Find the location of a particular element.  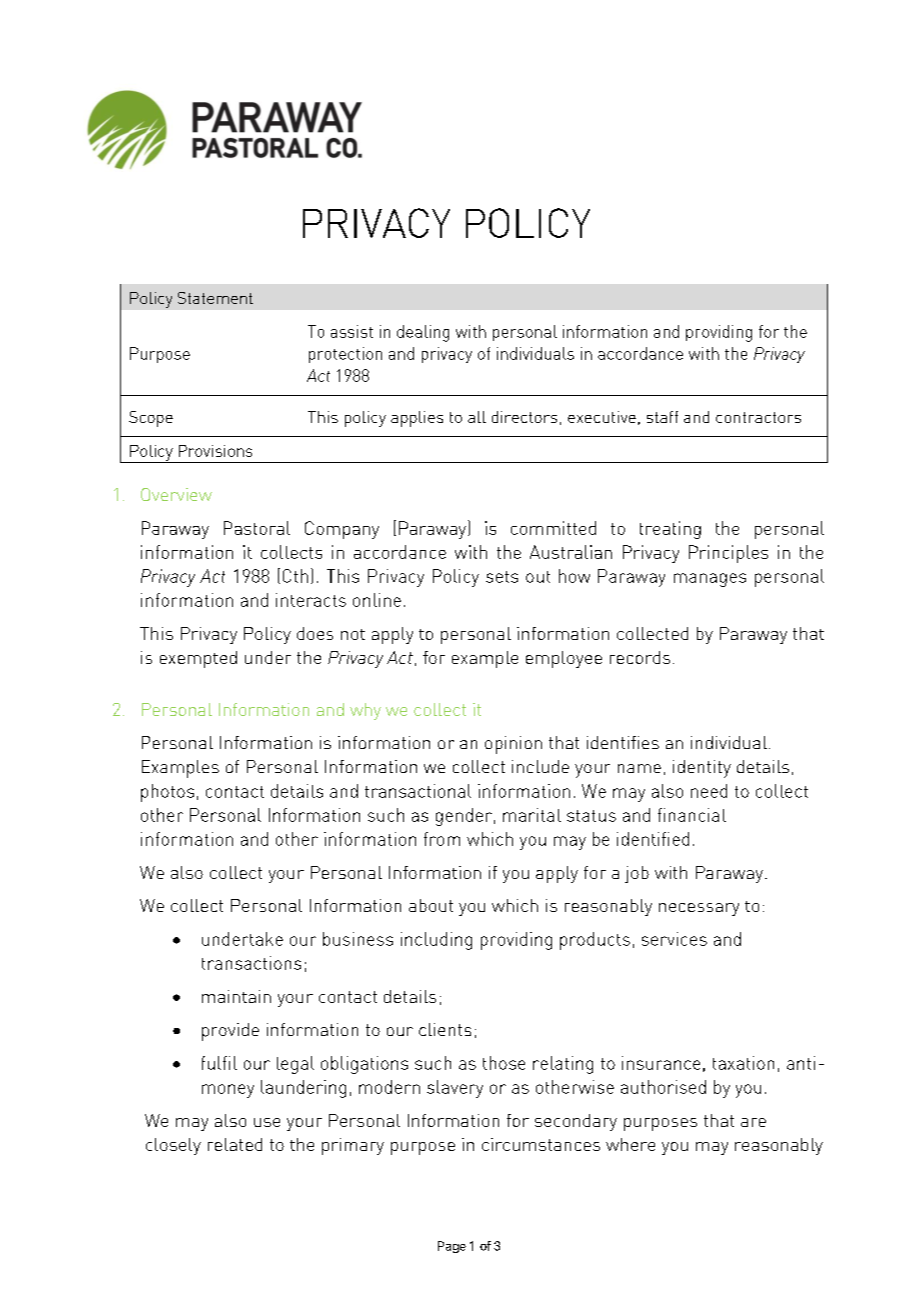

Page is located at coordinates (452, 1247).
